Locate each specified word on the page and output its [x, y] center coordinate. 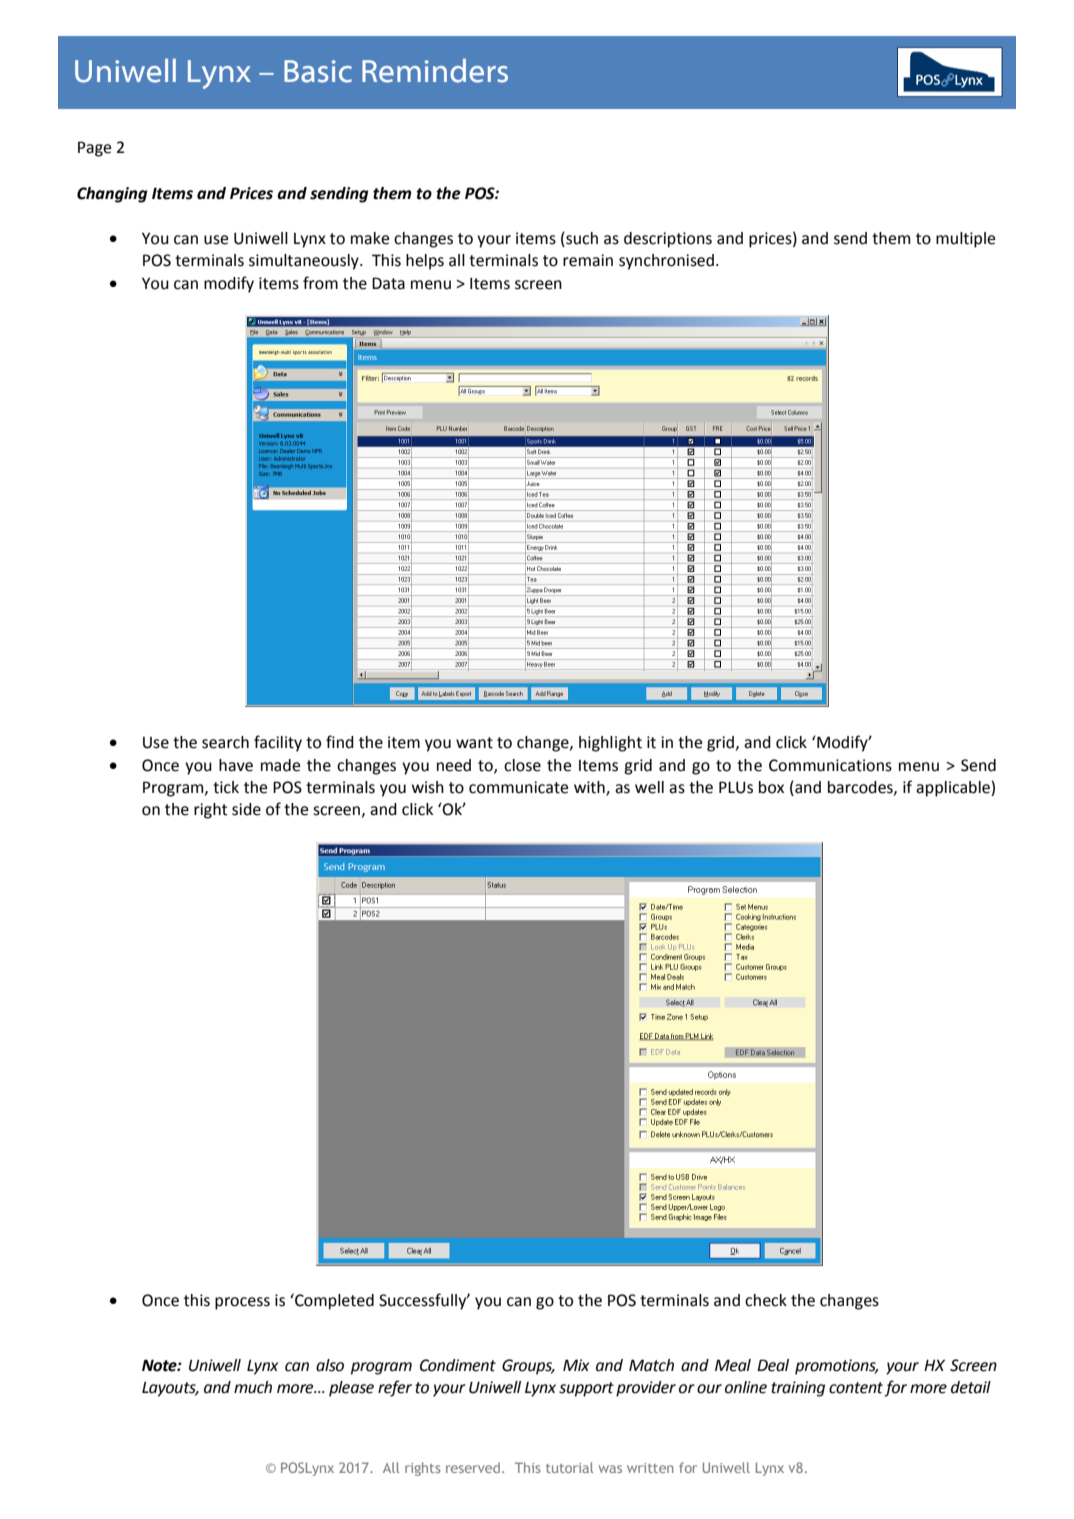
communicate [518, 787]
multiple [965, 240]
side [246, 809]
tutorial [569, 1467]
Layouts [170, 1389]
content [856, 1388]
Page [94, 149]
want [474, 743]
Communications [830, 765]
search [225, 742]
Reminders [435, 71]
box [771, 787]
